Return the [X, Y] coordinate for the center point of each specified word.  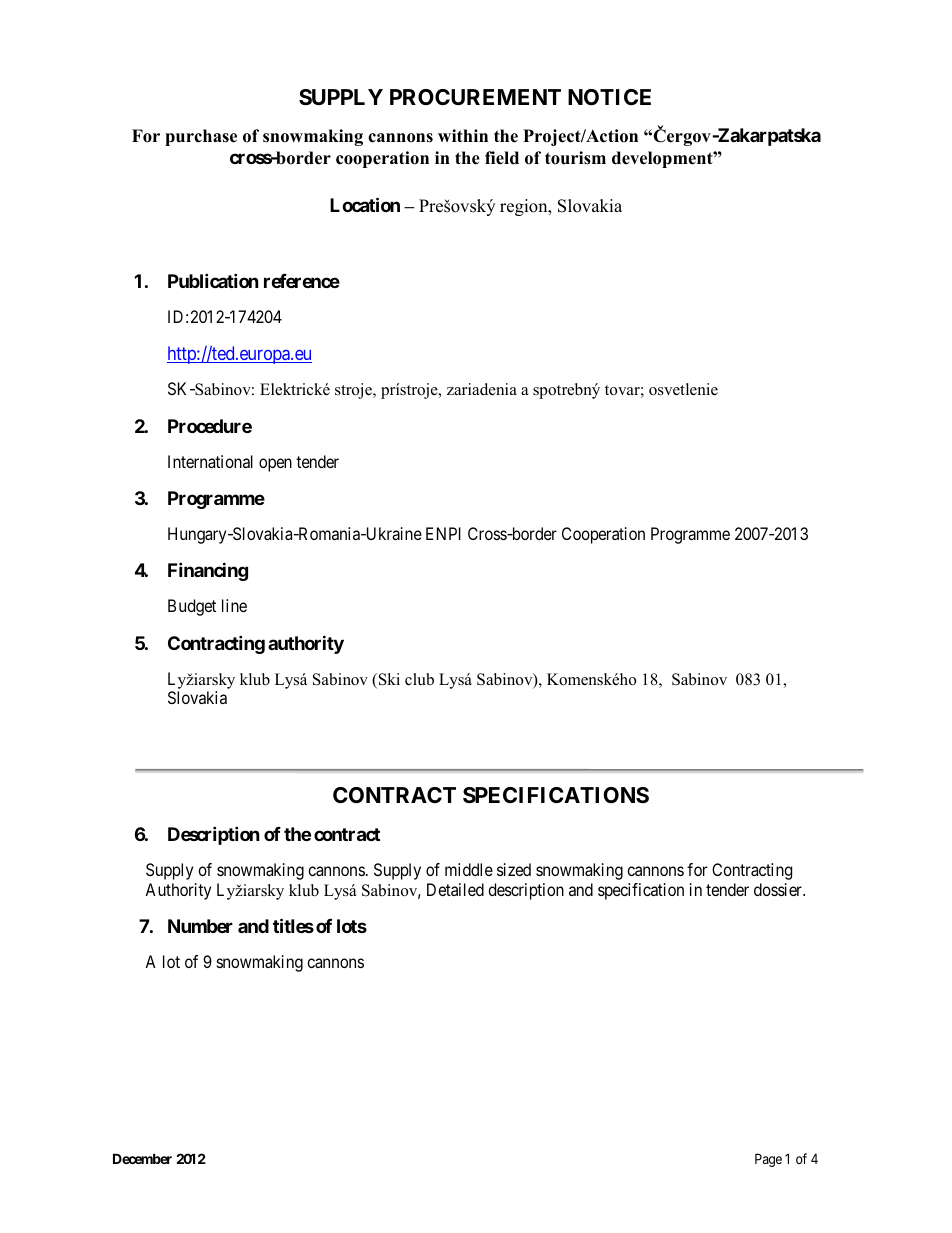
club [419, 679]
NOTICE [609, 97]
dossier [779, 889]
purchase [201, 137]
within [463, 135]
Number [200, 926]
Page [768, 1160]
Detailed [455, 889]
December [142, 1158]
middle [469, 869]
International [210, 461]
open [275, 465]
